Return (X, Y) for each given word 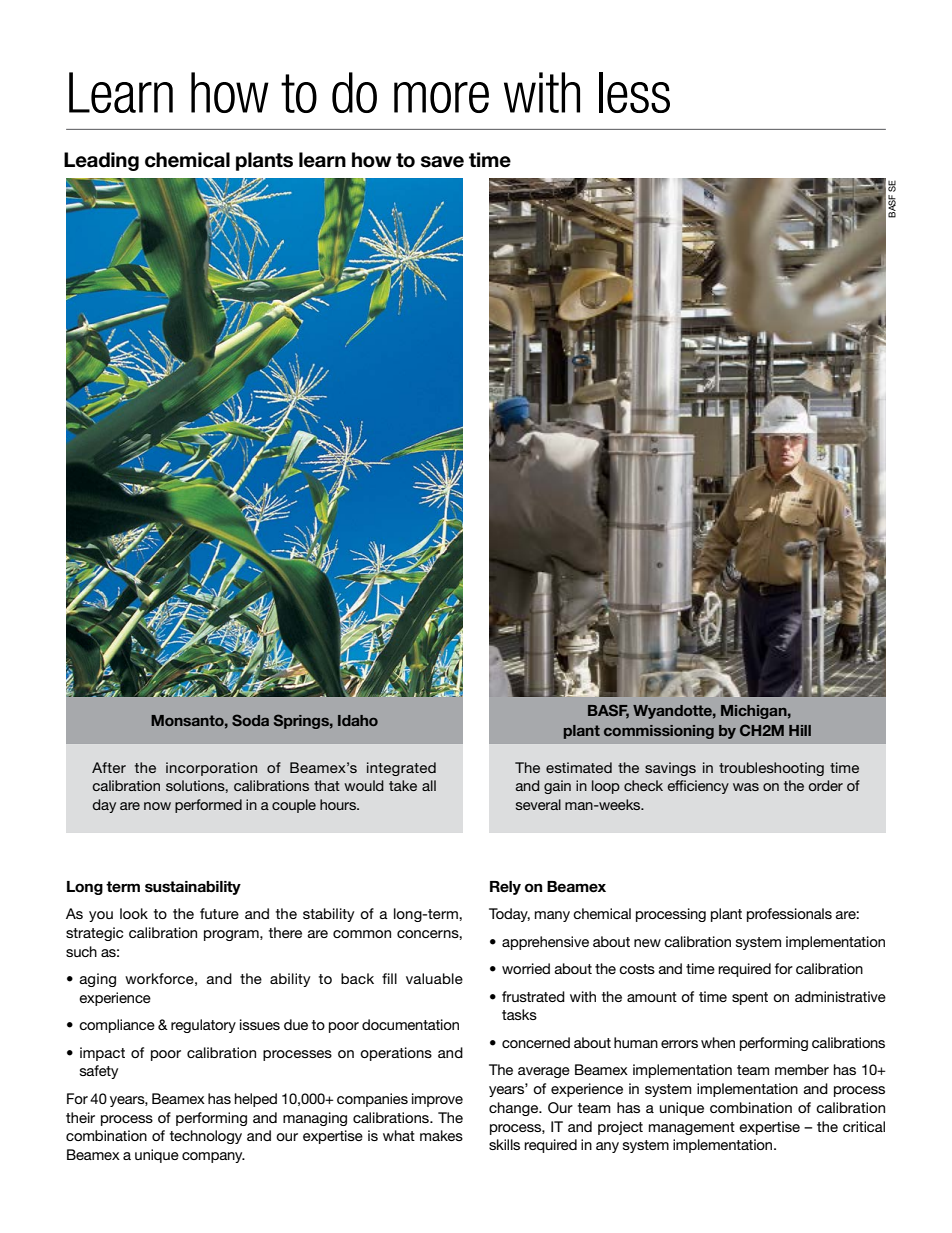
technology (206, 1137)
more (441, 97)
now (157, 806)
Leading (101, 161)
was (746, 787)
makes (441, 1135)
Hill (800, 730)
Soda (250, 720)
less (634, 92)
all (429, 785)
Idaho (358, 720)
